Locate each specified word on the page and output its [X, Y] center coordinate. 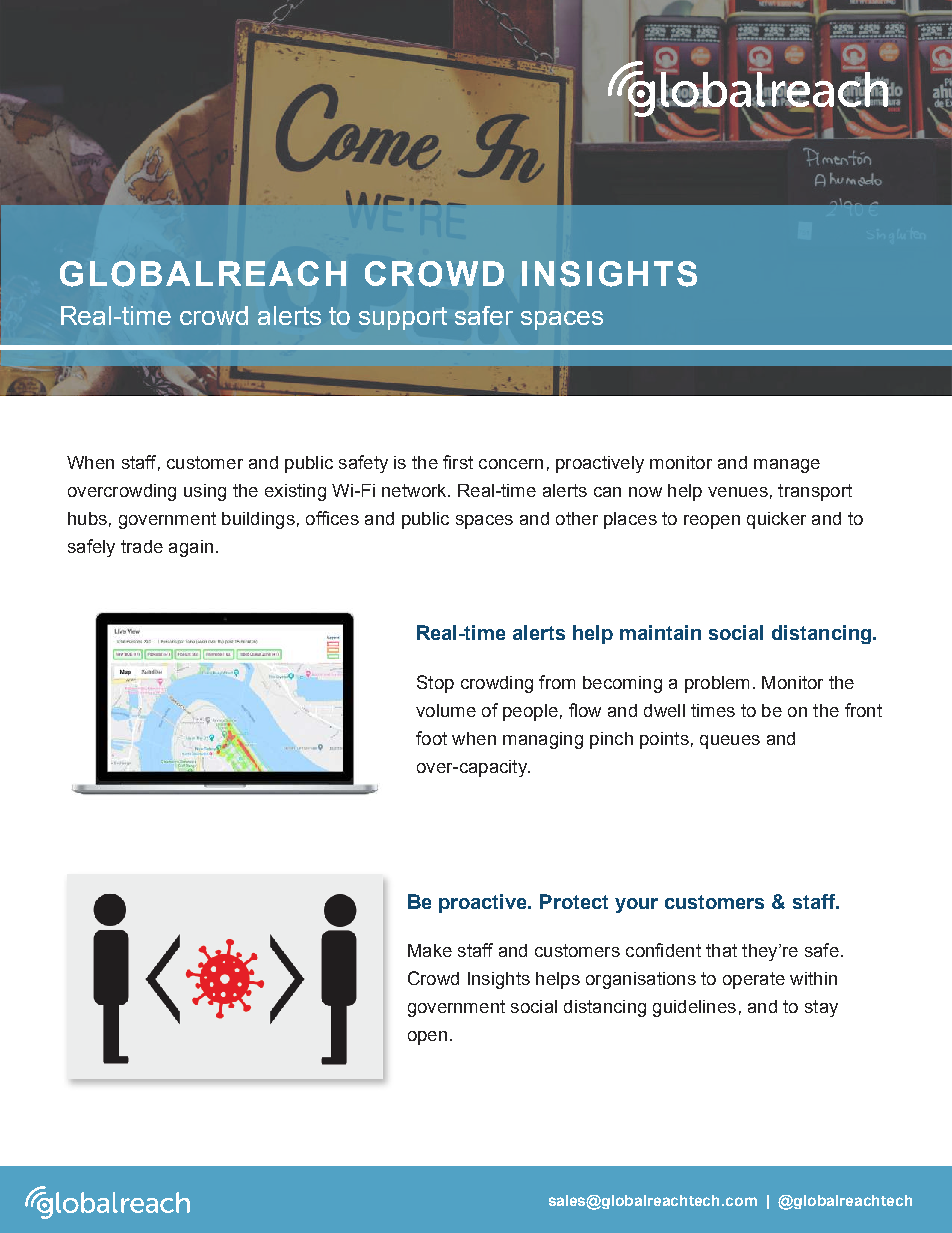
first [458, 462]
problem [717, 684]
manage [787, 466]
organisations [641, 980]
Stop [435, 684]
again [191, 548]
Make [430, 950]
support [403, 318]
